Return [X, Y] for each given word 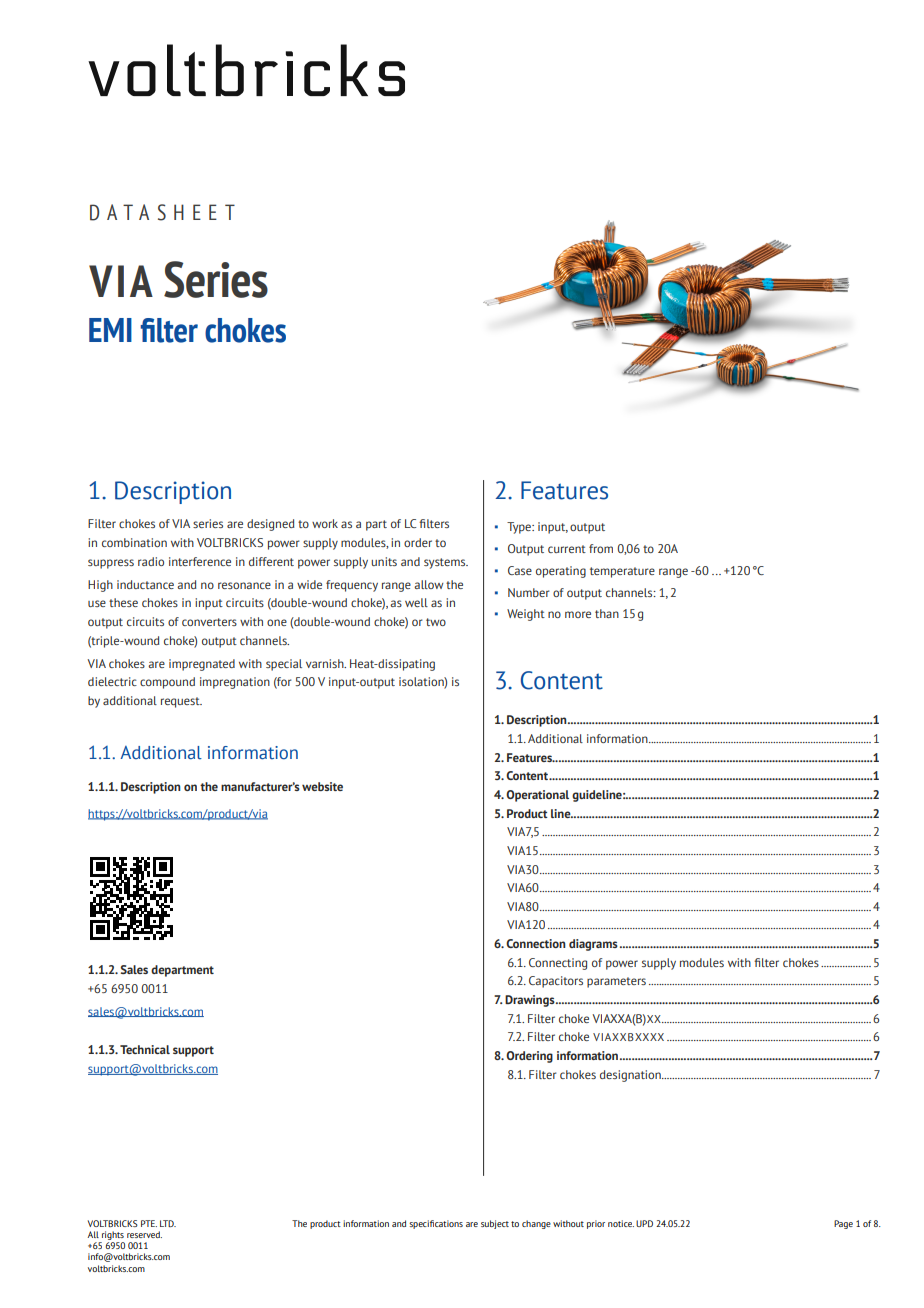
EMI [110, 330]
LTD [168, 1223]
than [607, 613]
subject [495, 1224]
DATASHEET [162, 212]
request [181, 702]
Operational [537, 796]
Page [843, 1224]
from [601, 548]
